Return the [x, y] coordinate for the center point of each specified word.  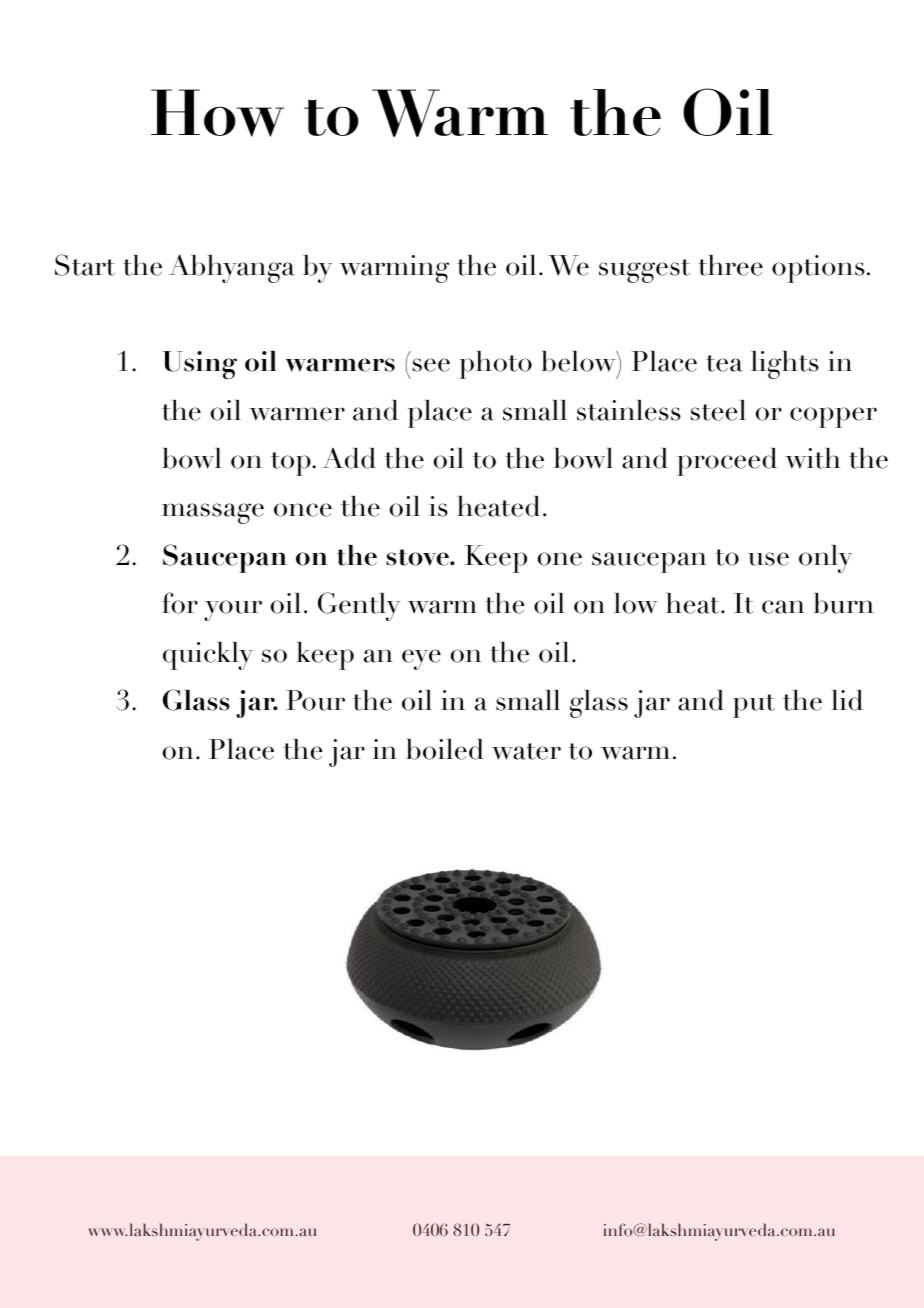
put [754, 706]
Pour [315, 700]
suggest [644, 271]
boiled [445, 749]
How [217, 113]
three [730, 265]
